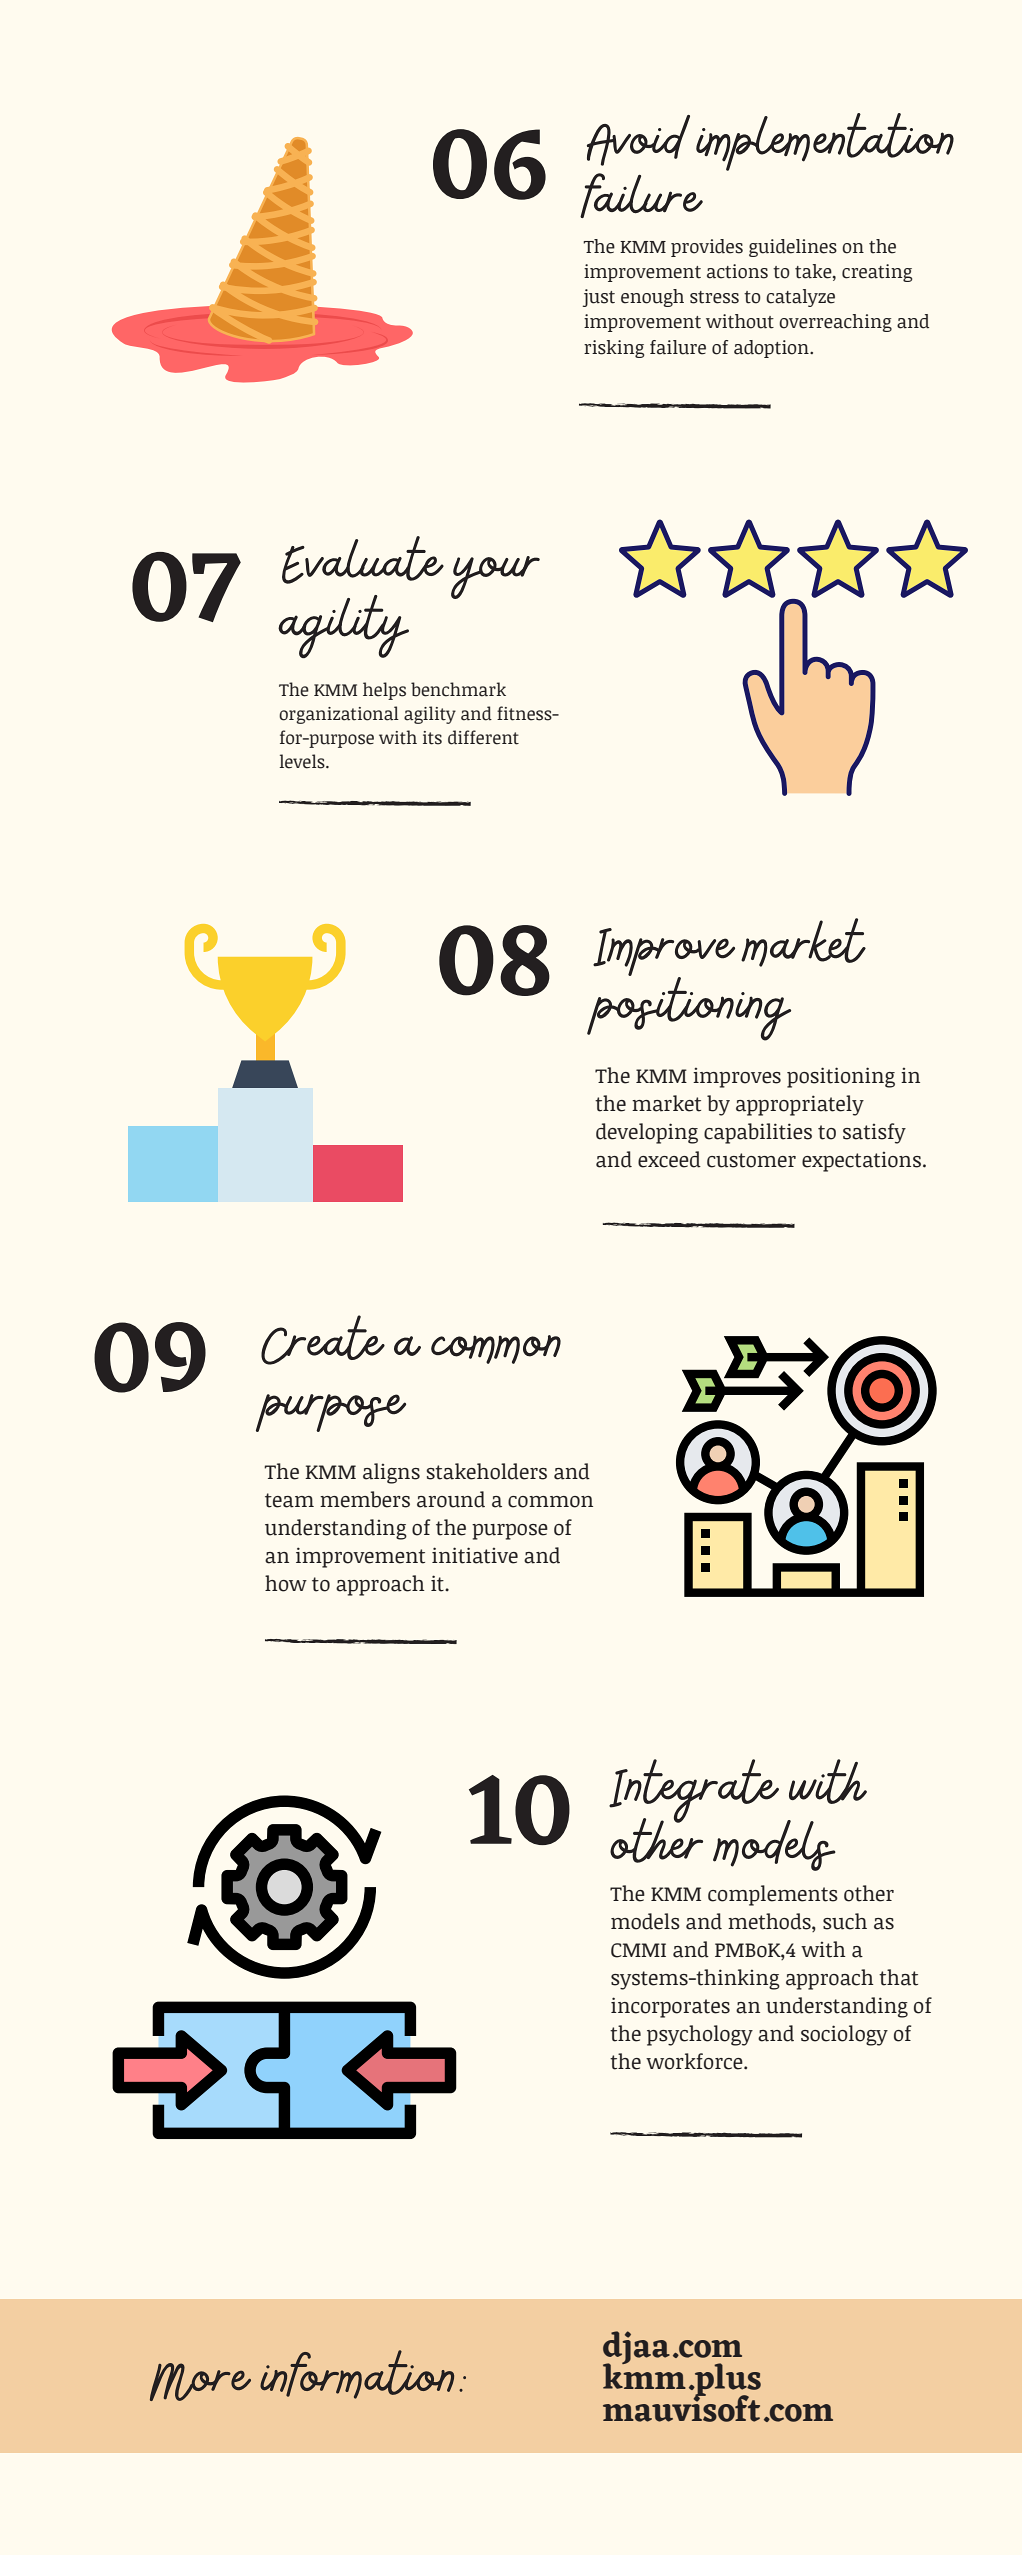 This screenshot has width=1022, height=2555. I want to click on workforce, so click(695, 2061).
